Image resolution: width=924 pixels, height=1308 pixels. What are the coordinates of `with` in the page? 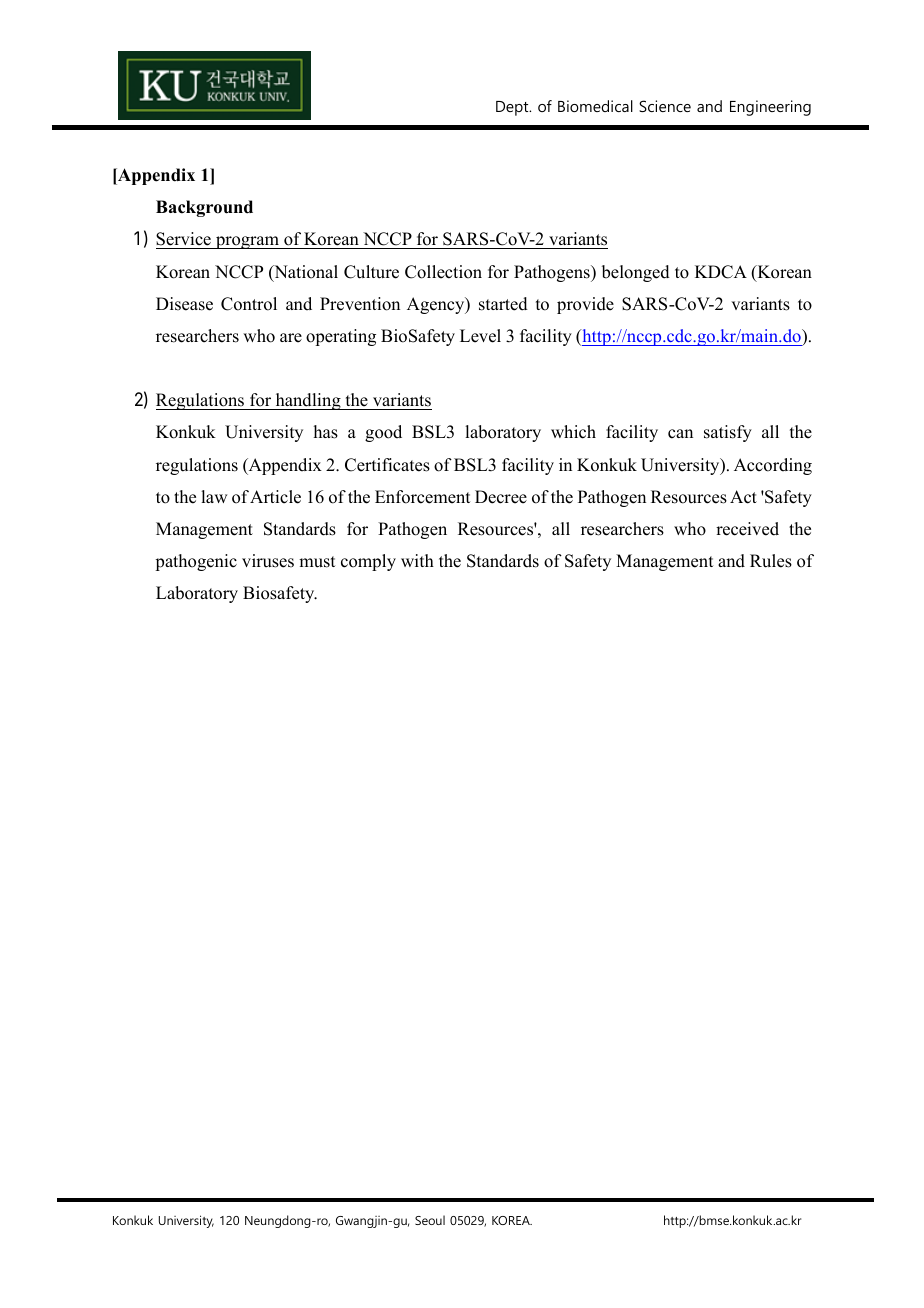 It's located at (417, 560).
